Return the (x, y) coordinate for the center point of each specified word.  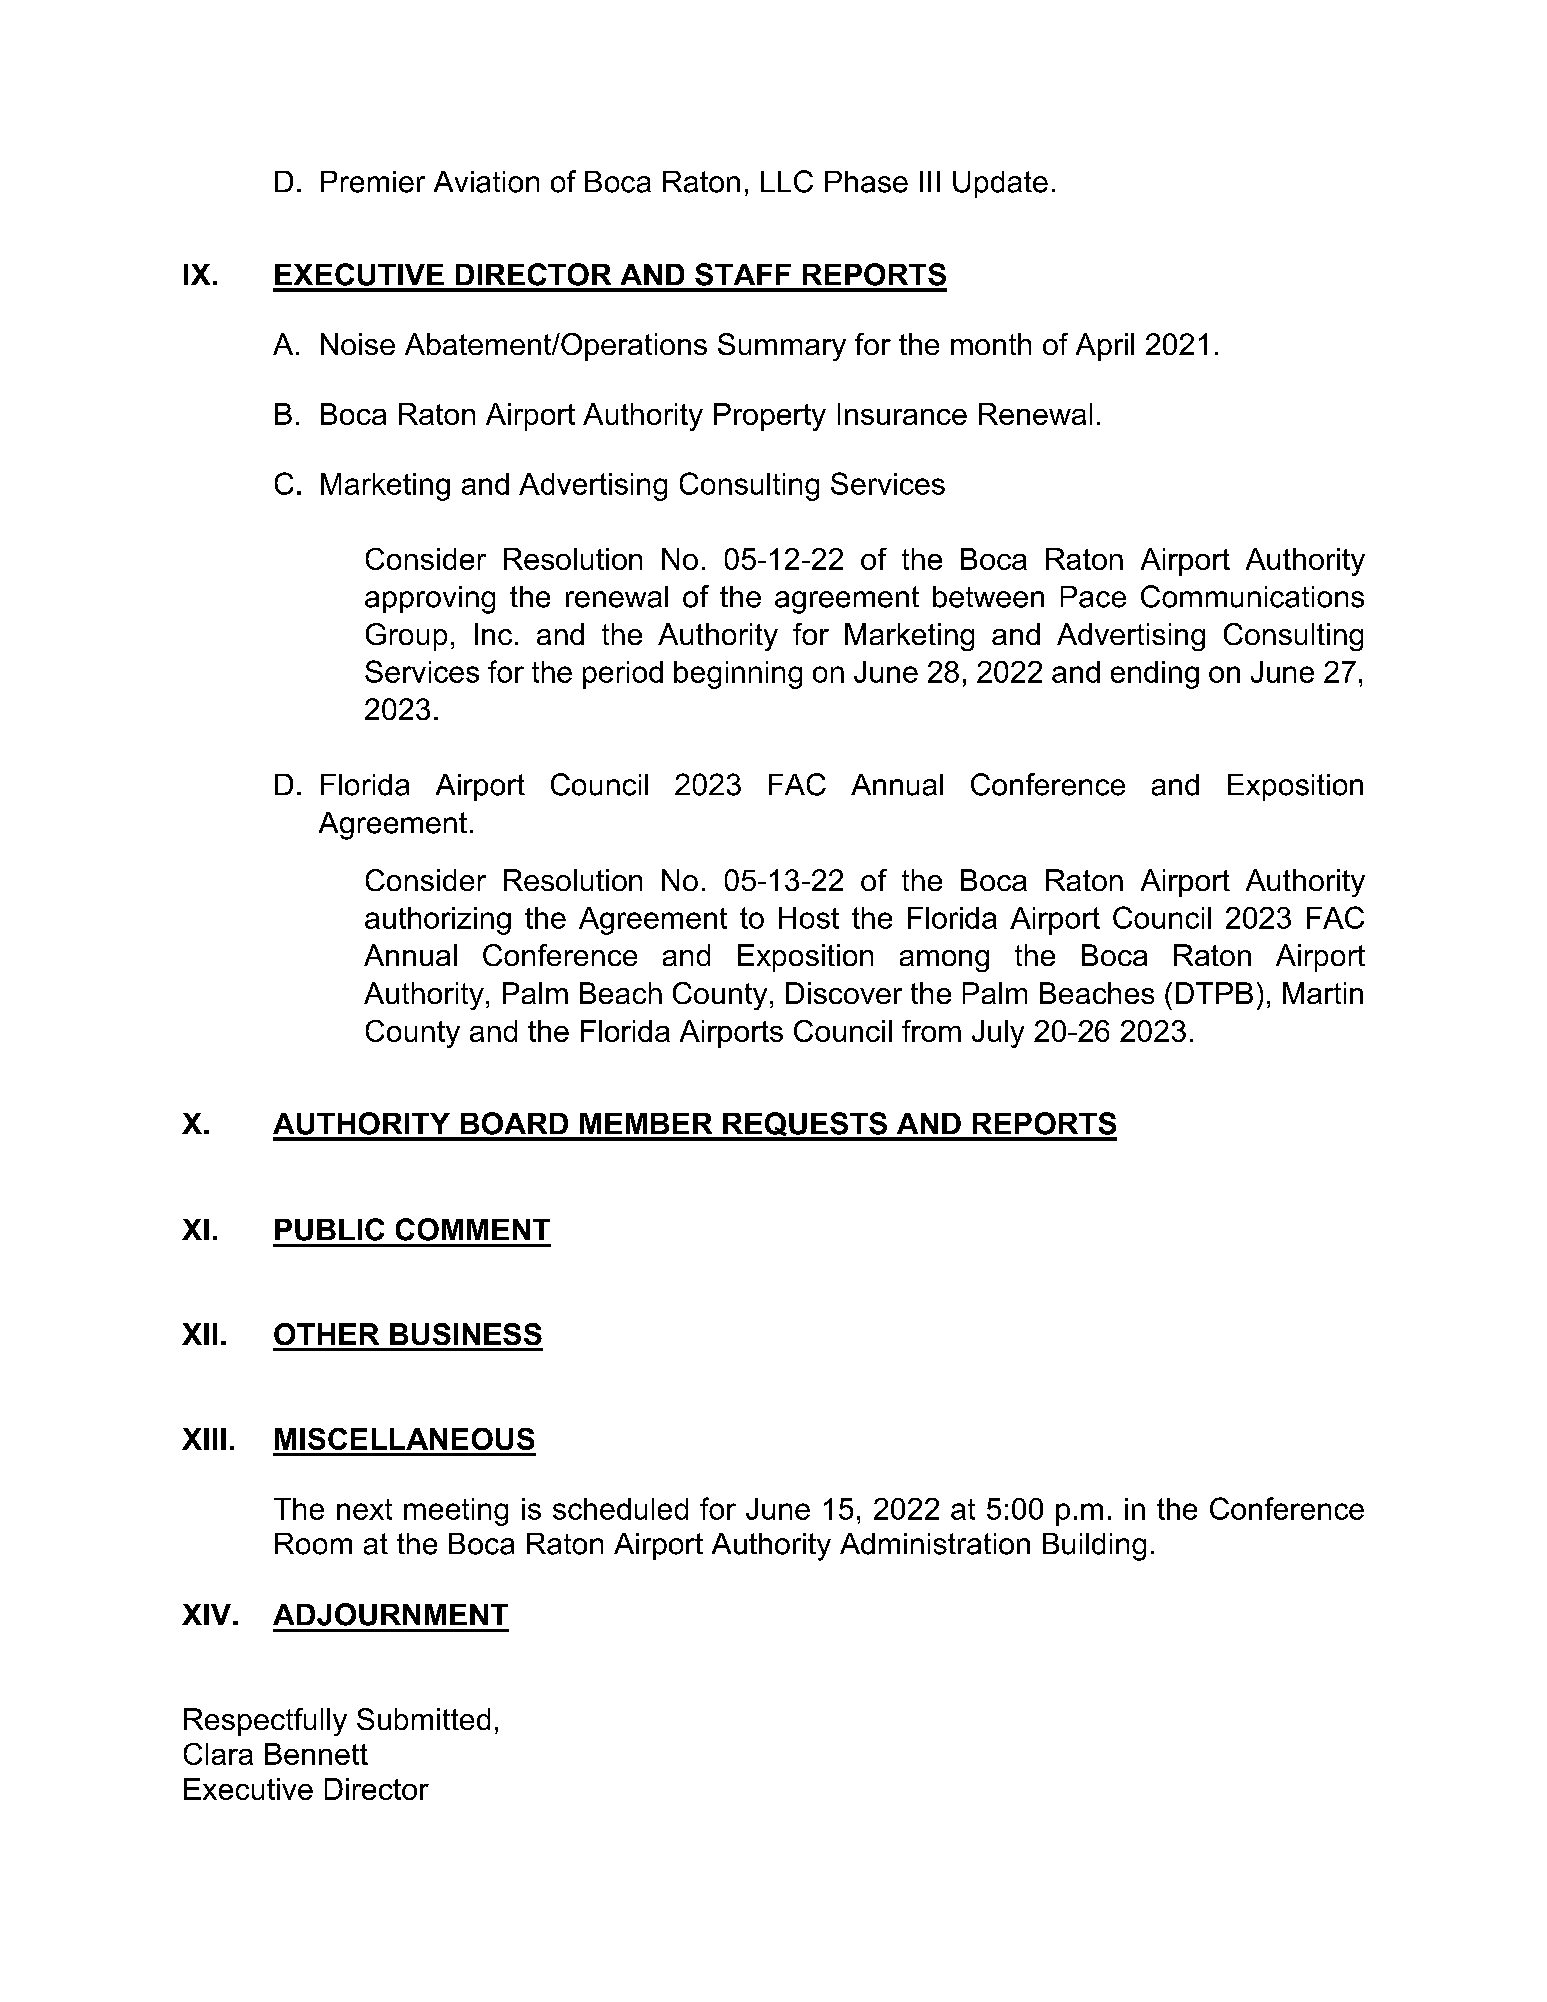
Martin (1323, 993)
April (1105, 347)
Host (809, 918)
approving (430, 600)
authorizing (438, 921)
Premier (373, 182)
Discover (844, 993)
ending (1155, 675)
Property (770, 417)
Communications (1252, 596)
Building (1094, 1547)
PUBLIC (329, 1229)
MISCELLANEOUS (404, 1439)
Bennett (316, 1754)
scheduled (620, 1509)
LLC (787, 181)
